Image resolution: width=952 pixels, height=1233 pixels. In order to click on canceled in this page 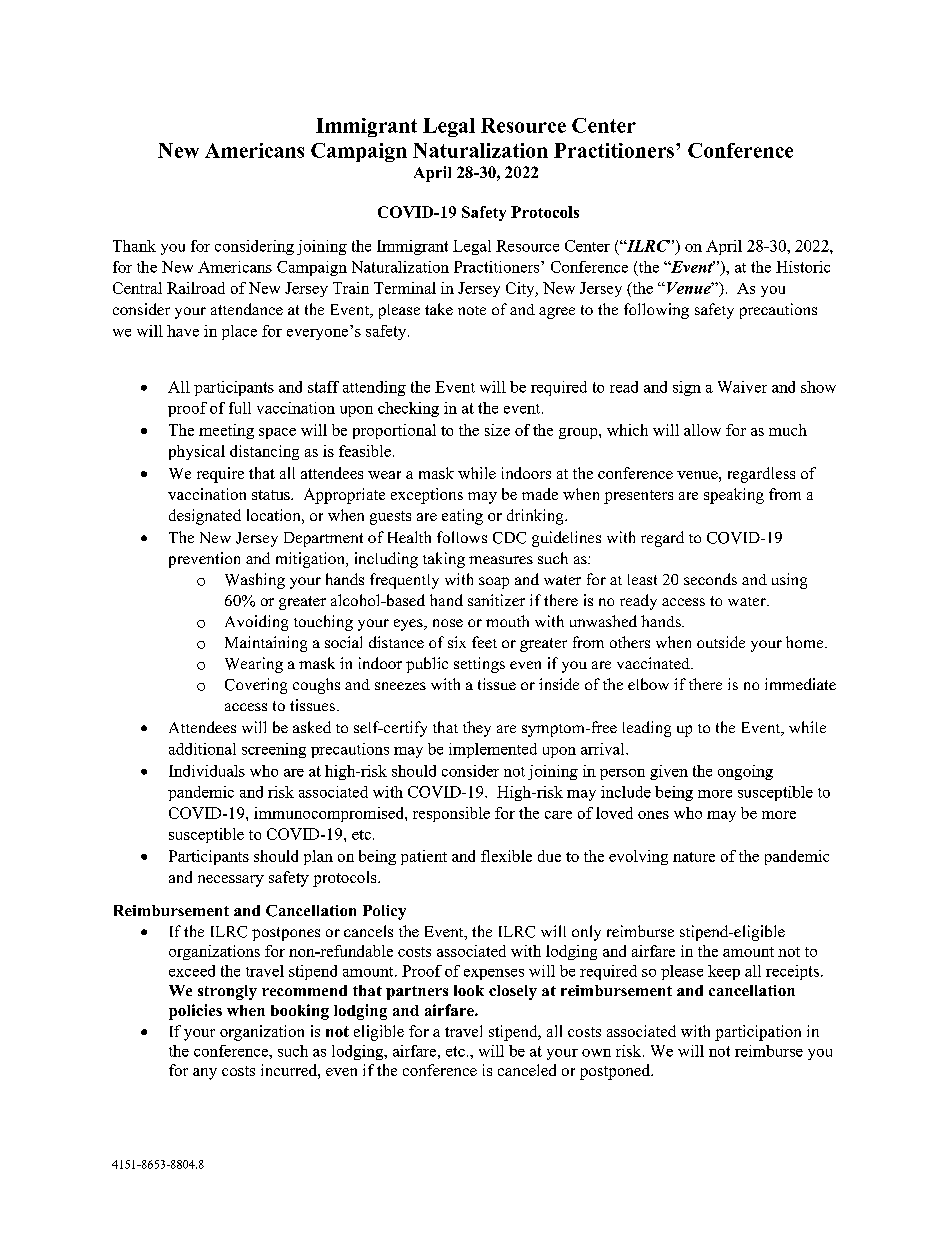, I will do `click(527, 1070)`.
